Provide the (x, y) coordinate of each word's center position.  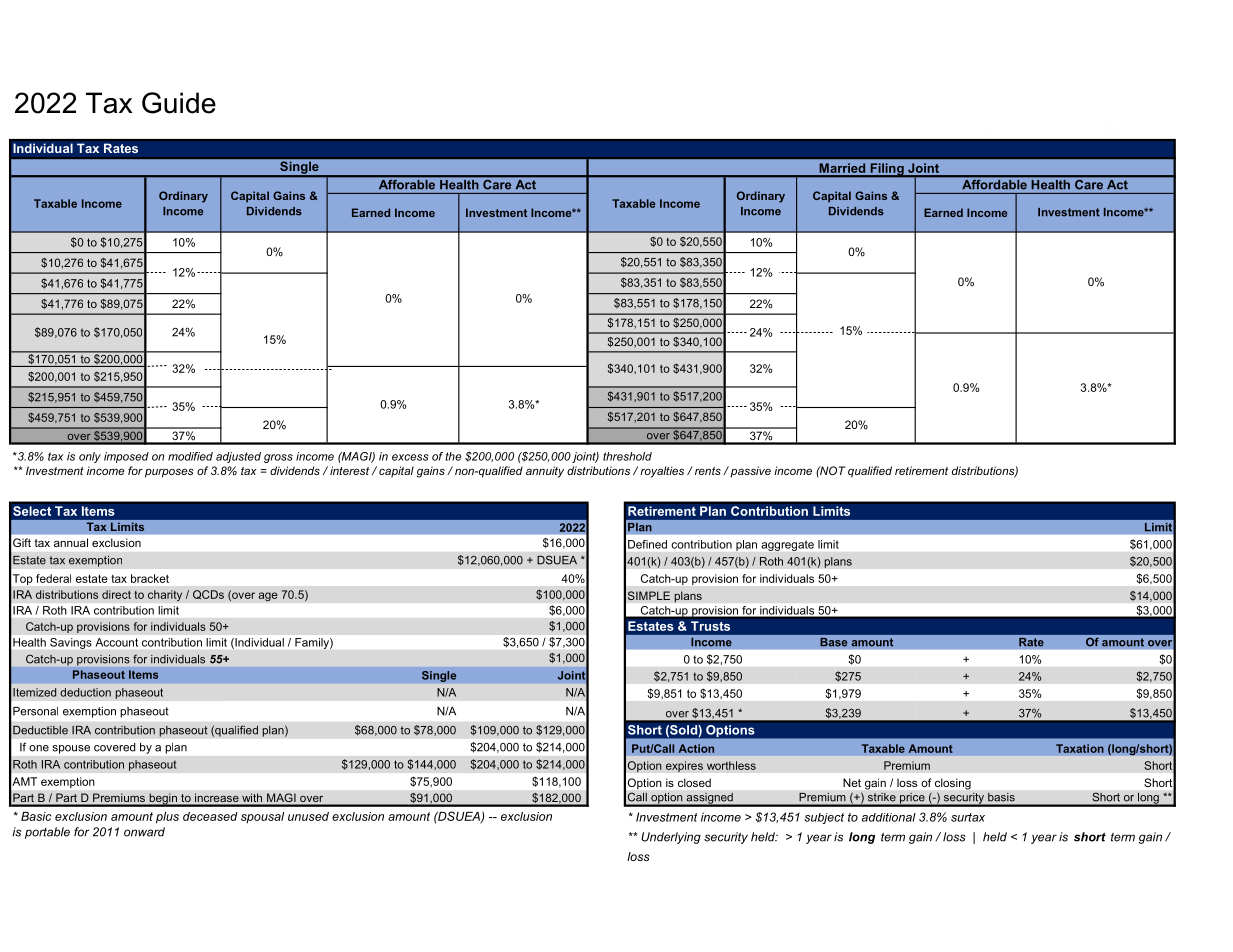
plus (167, 818)
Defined (647, 544)
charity (165, 595)
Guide (179, 103)
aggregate (788, 545)
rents (706, 470)
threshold (627, 456)
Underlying (671, 838)
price (912, 799)
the (453, 456)
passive (749, 472)
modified (190, 456)
